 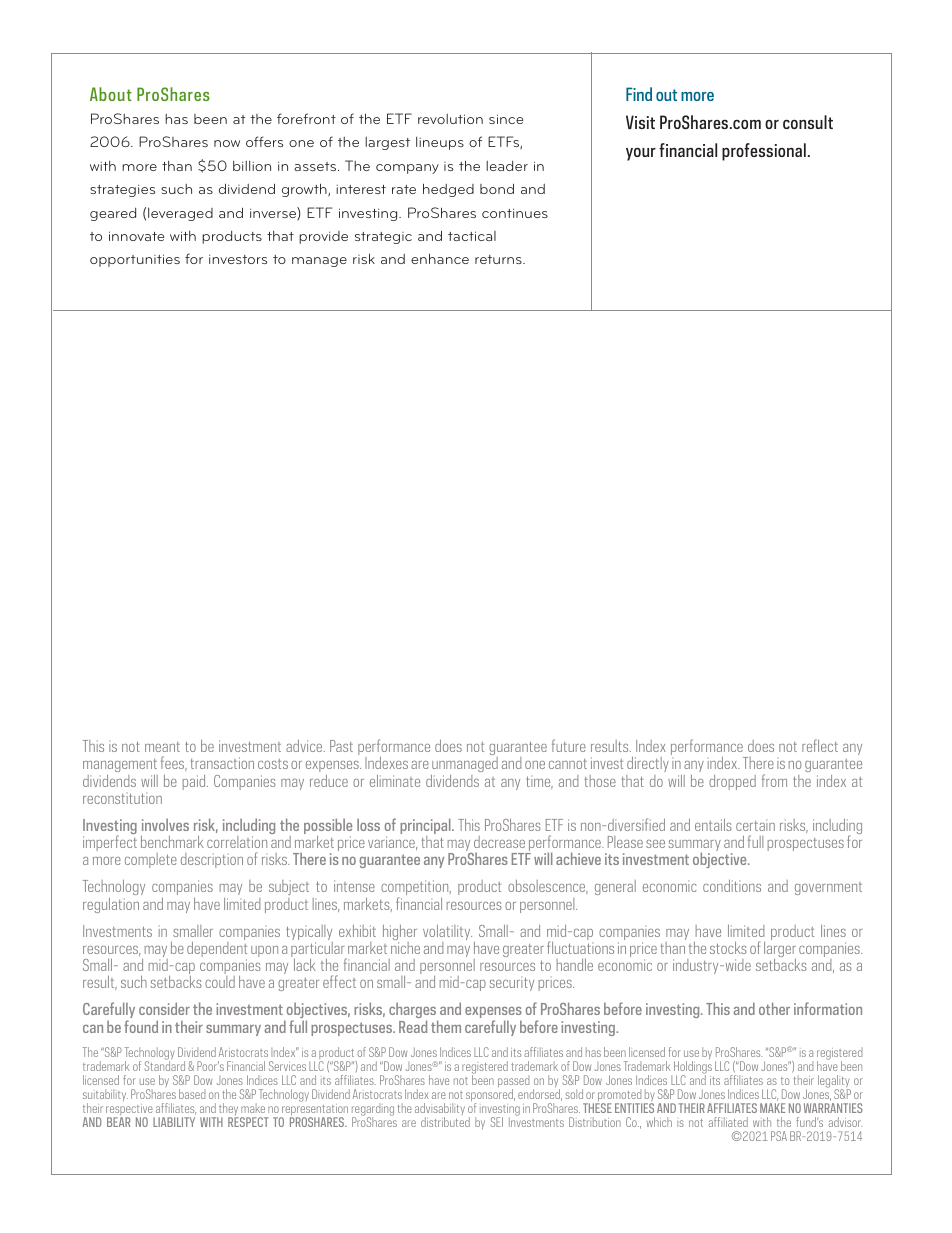 What do you see at coordinates (212, 860) in the screenshot?
I see `description` at bounding box center [212, 860].
